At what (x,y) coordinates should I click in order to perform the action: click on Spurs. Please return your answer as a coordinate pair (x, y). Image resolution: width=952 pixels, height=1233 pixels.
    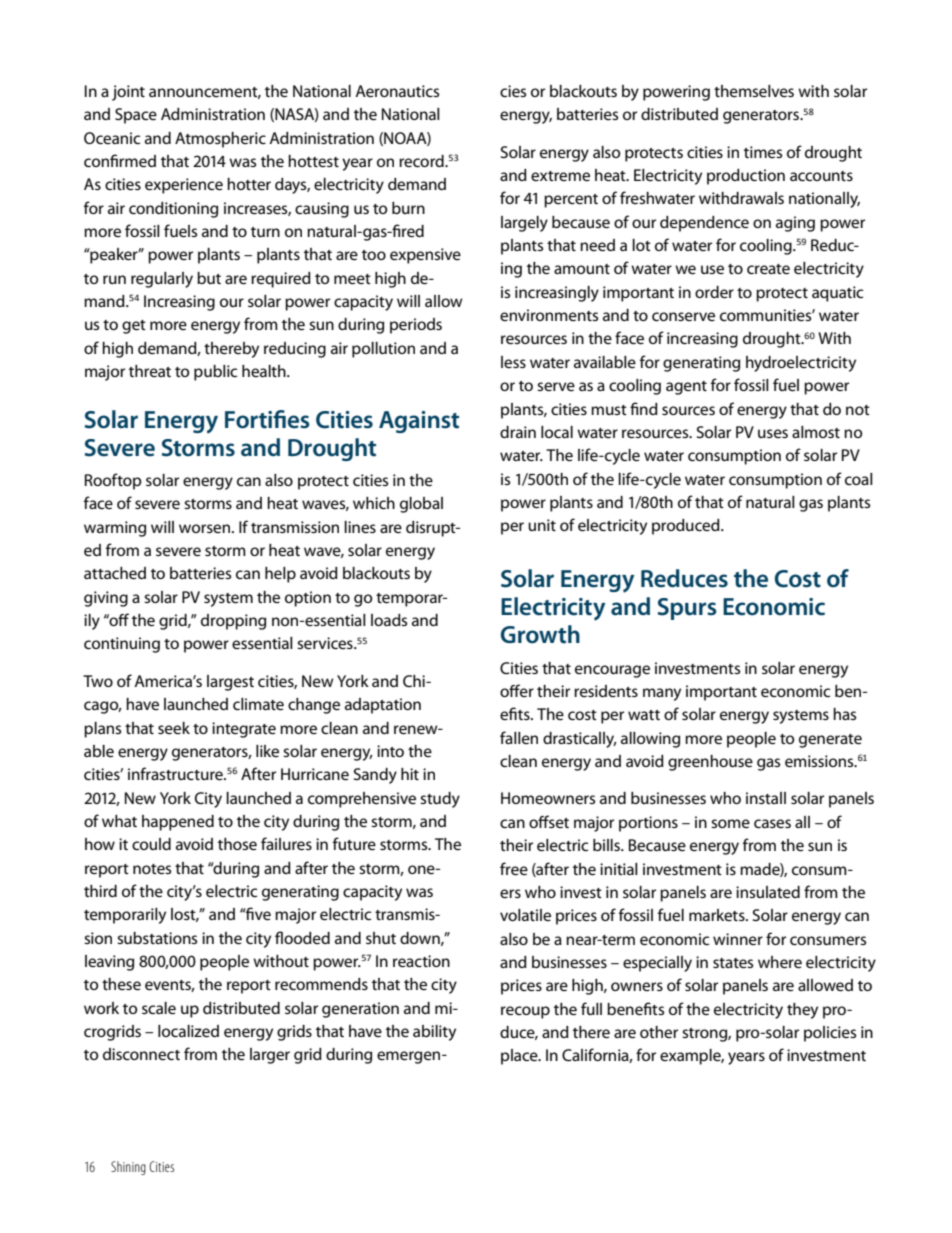
    Looking at the image, I should click on (687, 609).
